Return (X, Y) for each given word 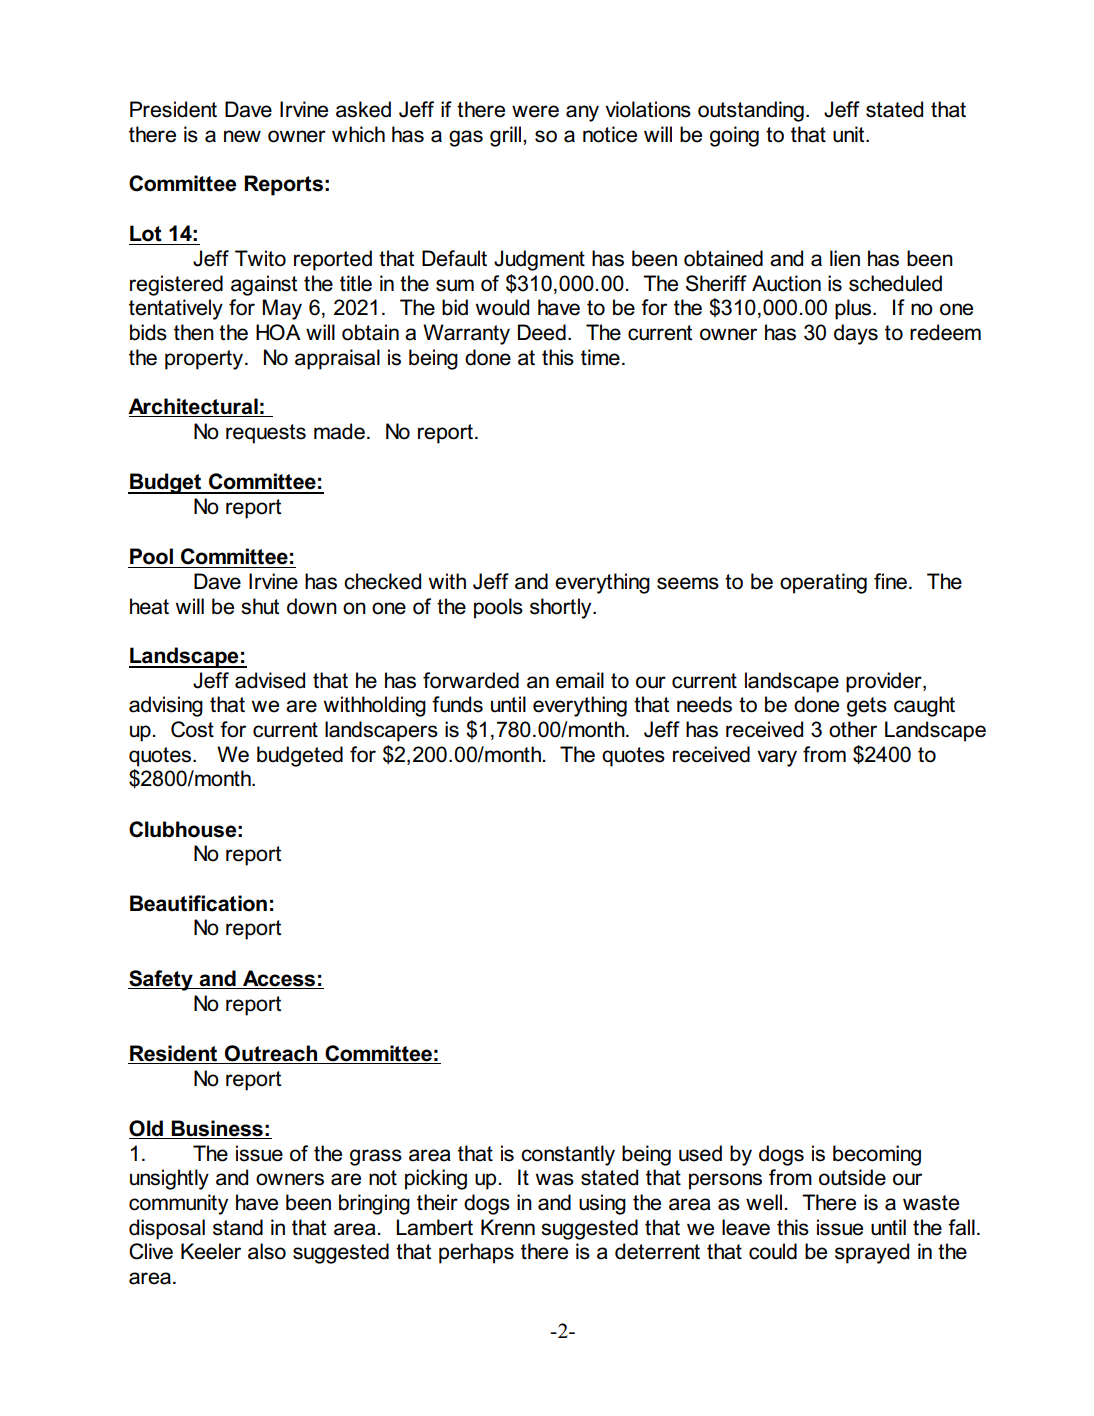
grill (507, 136)
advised (270, 680)
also (267, 1251)
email (580, 680)
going (734, 136)
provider (885, 682)
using (602, 1204)
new (242, 136)
